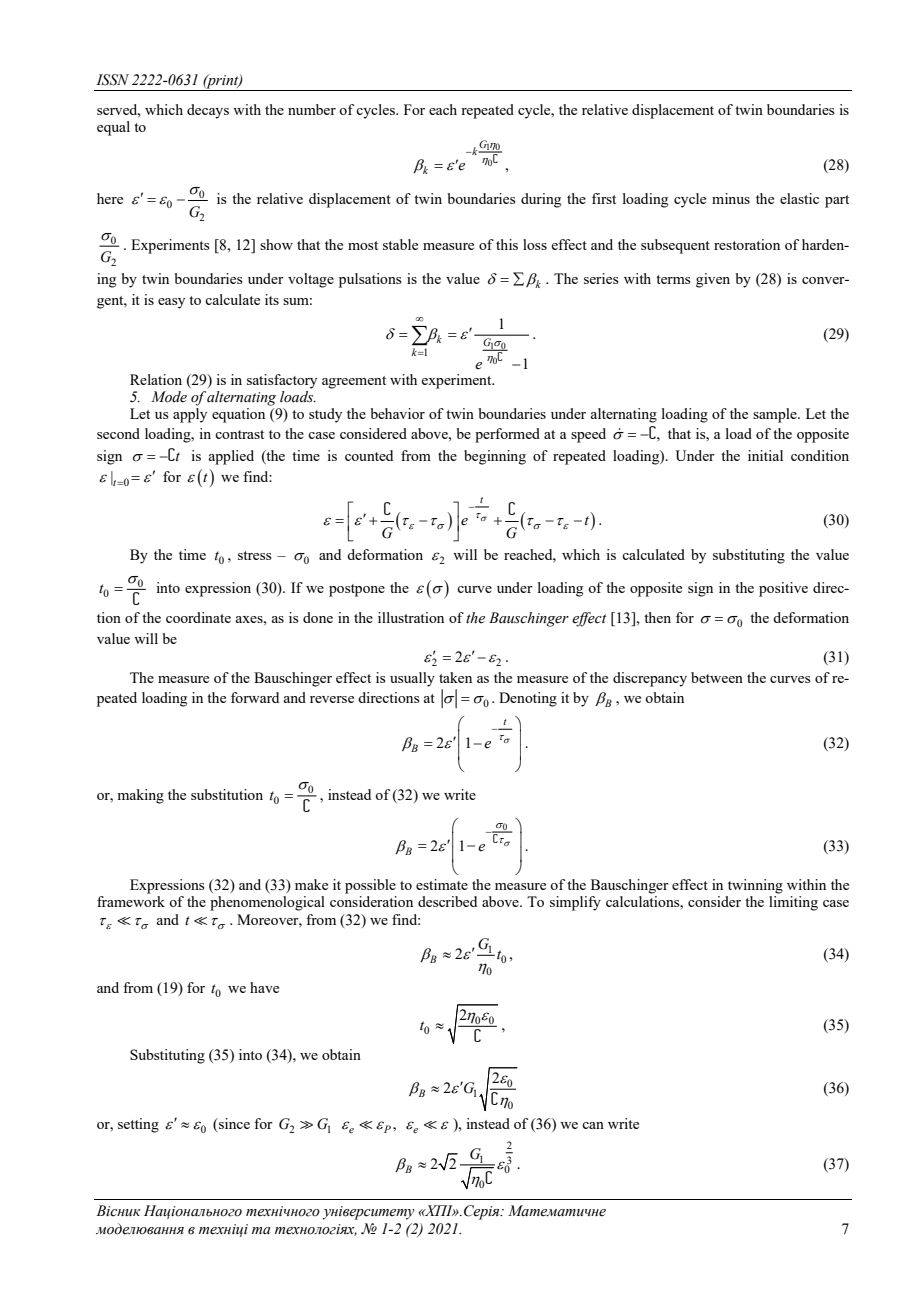 The height and width of the image is (1308, 924). Describe the element at coordinates (528, 699) in the image. I see `Denoting` at that location.
